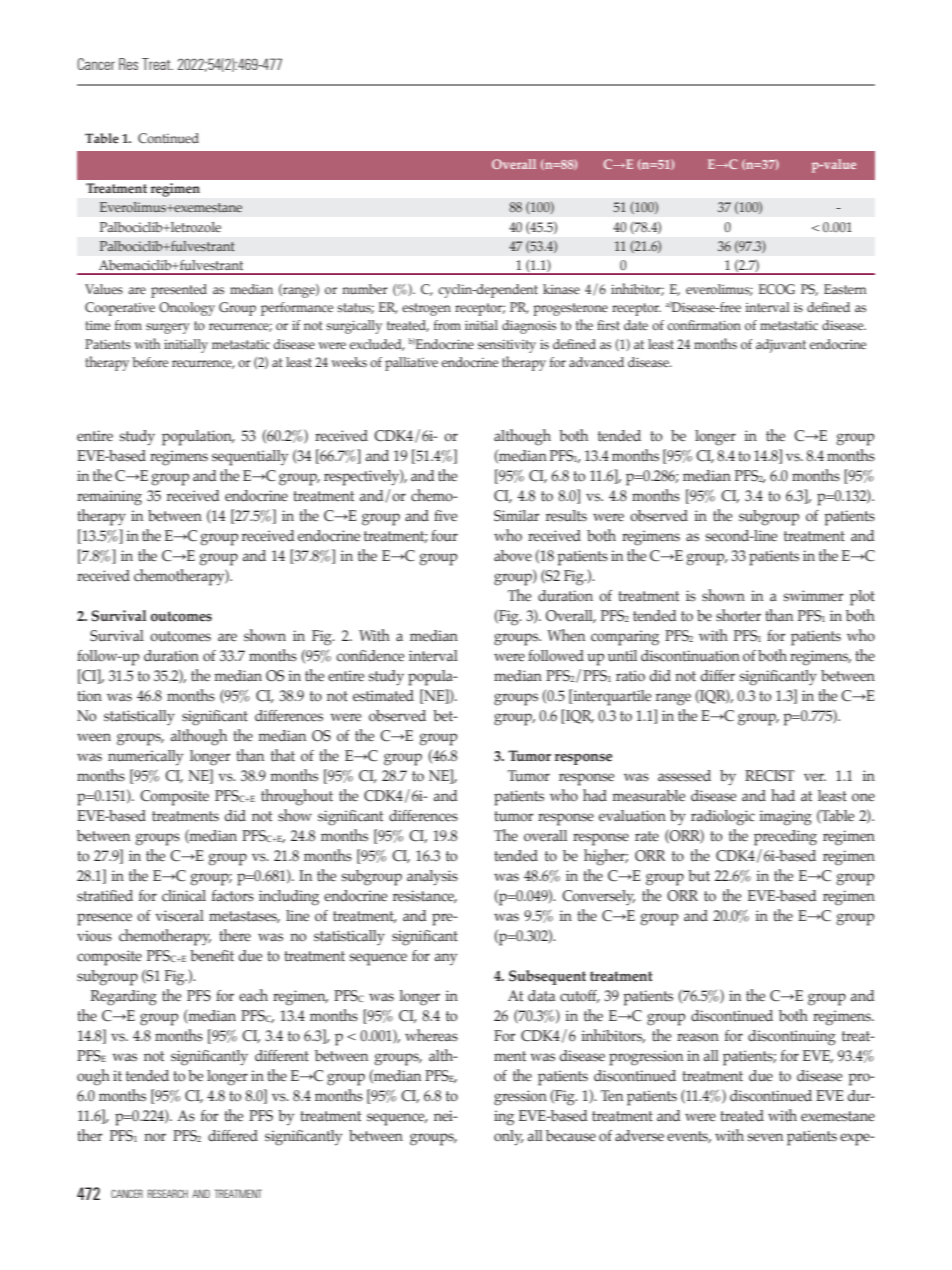  What do you see at coordinates (187, 309) in the screenshot?
I see `Oncology` at bounding box center [187, 309].
